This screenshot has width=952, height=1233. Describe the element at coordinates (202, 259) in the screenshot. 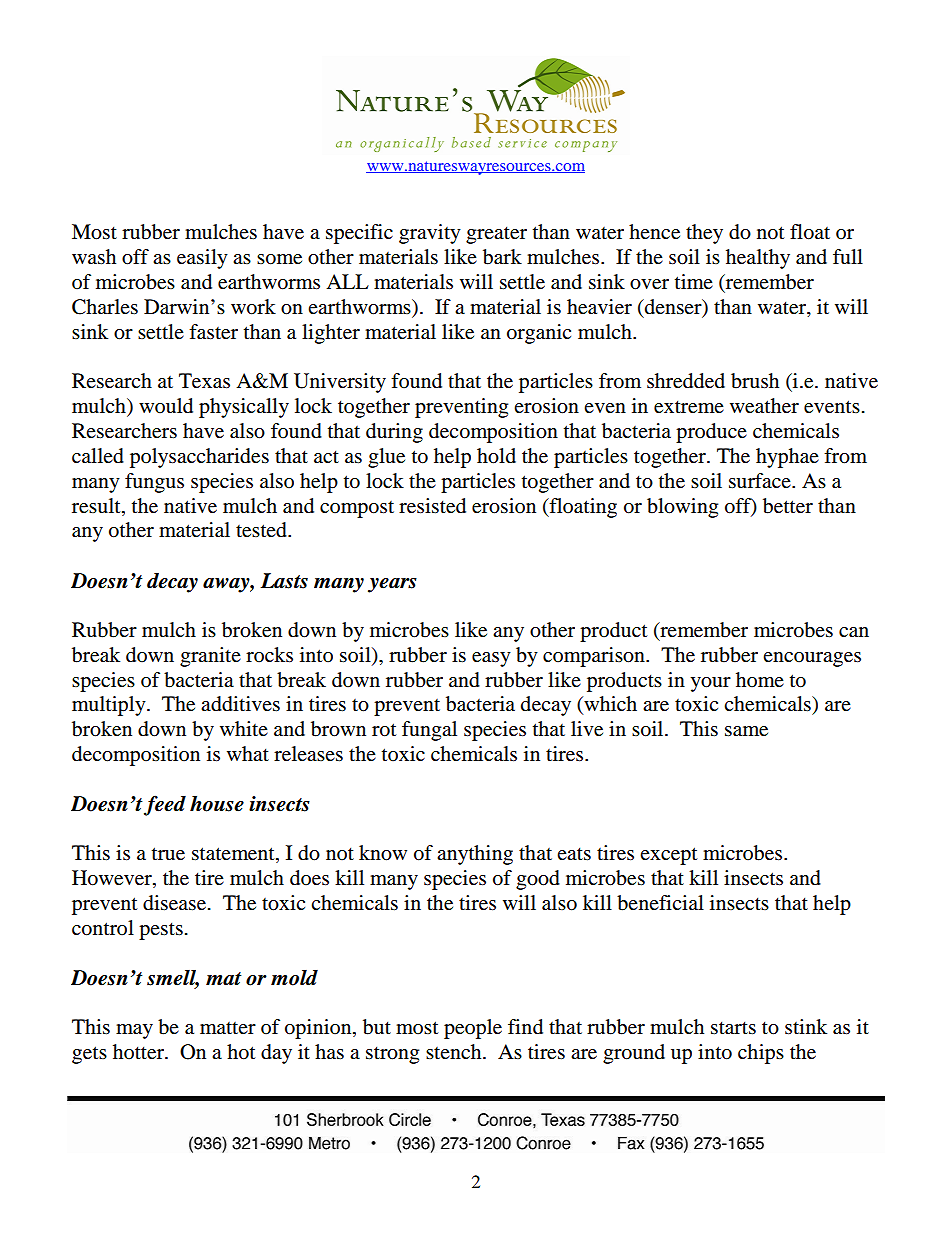

I see `easily` at that location.
